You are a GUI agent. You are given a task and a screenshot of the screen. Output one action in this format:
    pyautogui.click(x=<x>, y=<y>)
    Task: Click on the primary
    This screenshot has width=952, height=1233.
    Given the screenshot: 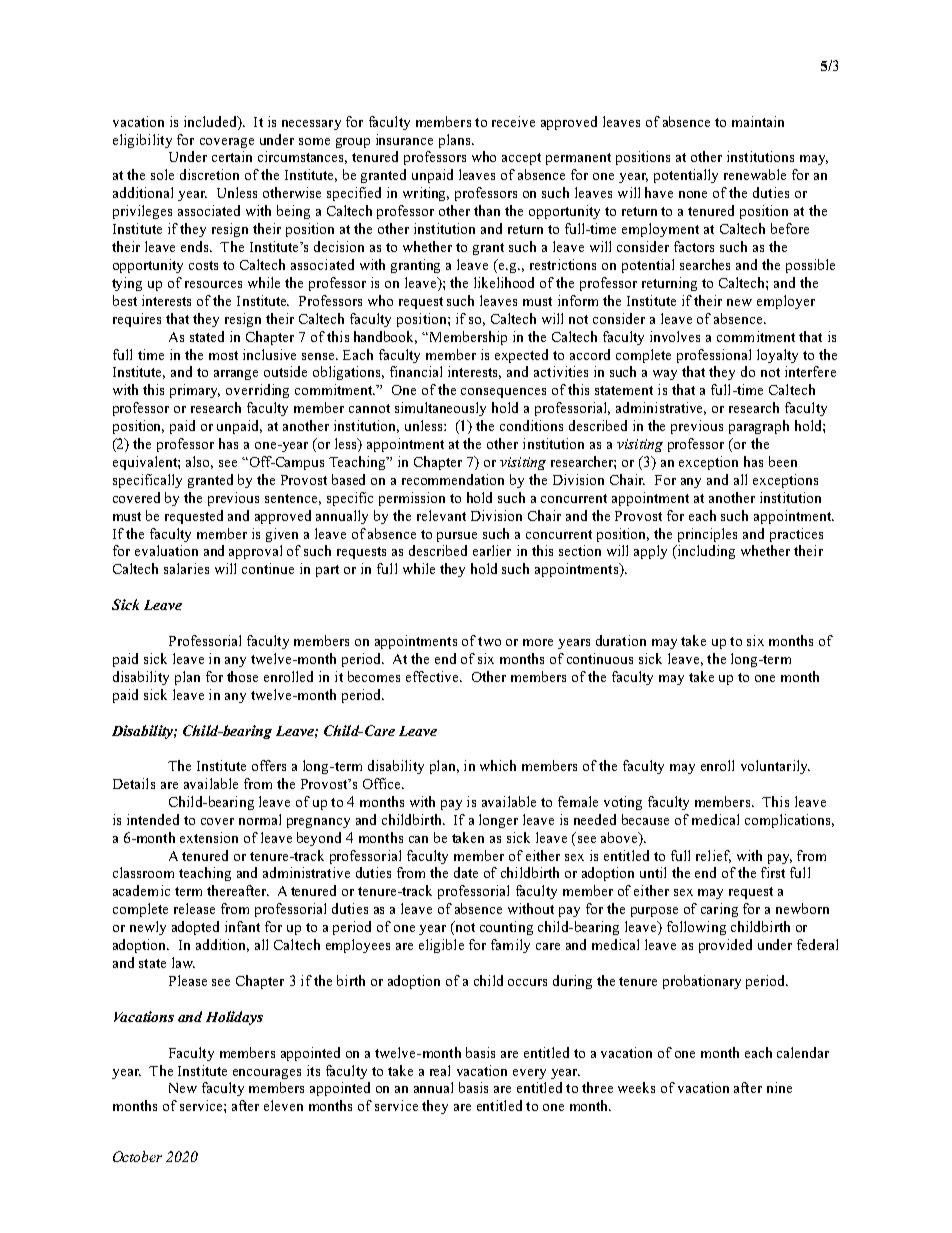 What is the action you would take?
    pyautogui.click(x=195, y=391)
